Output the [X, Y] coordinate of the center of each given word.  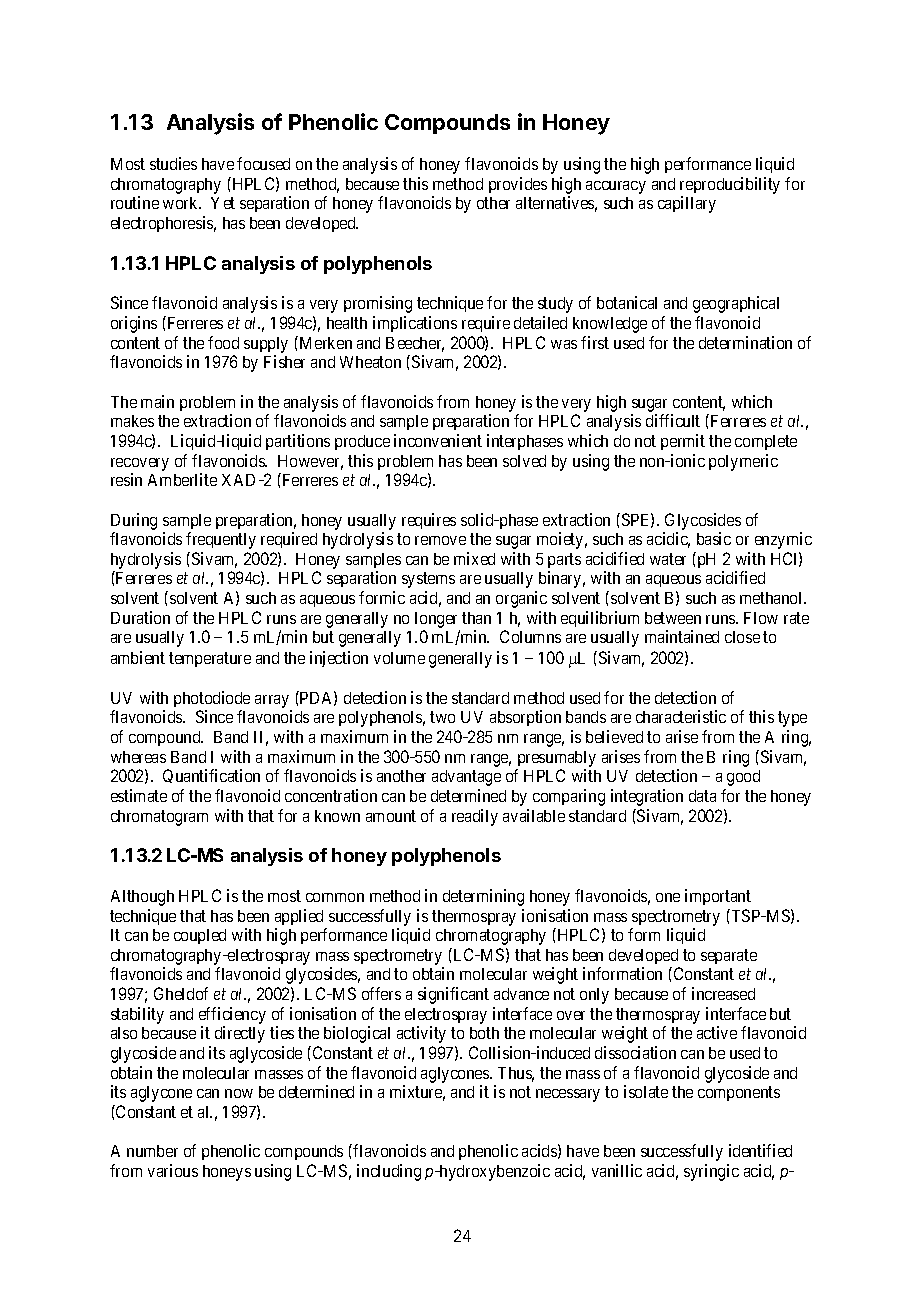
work [182, 203]
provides [518, 185]
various [173, 1170]
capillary [687, 204]
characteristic [681, 716]
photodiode [212, 699]
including [389, 1172]
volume [399, 658]
